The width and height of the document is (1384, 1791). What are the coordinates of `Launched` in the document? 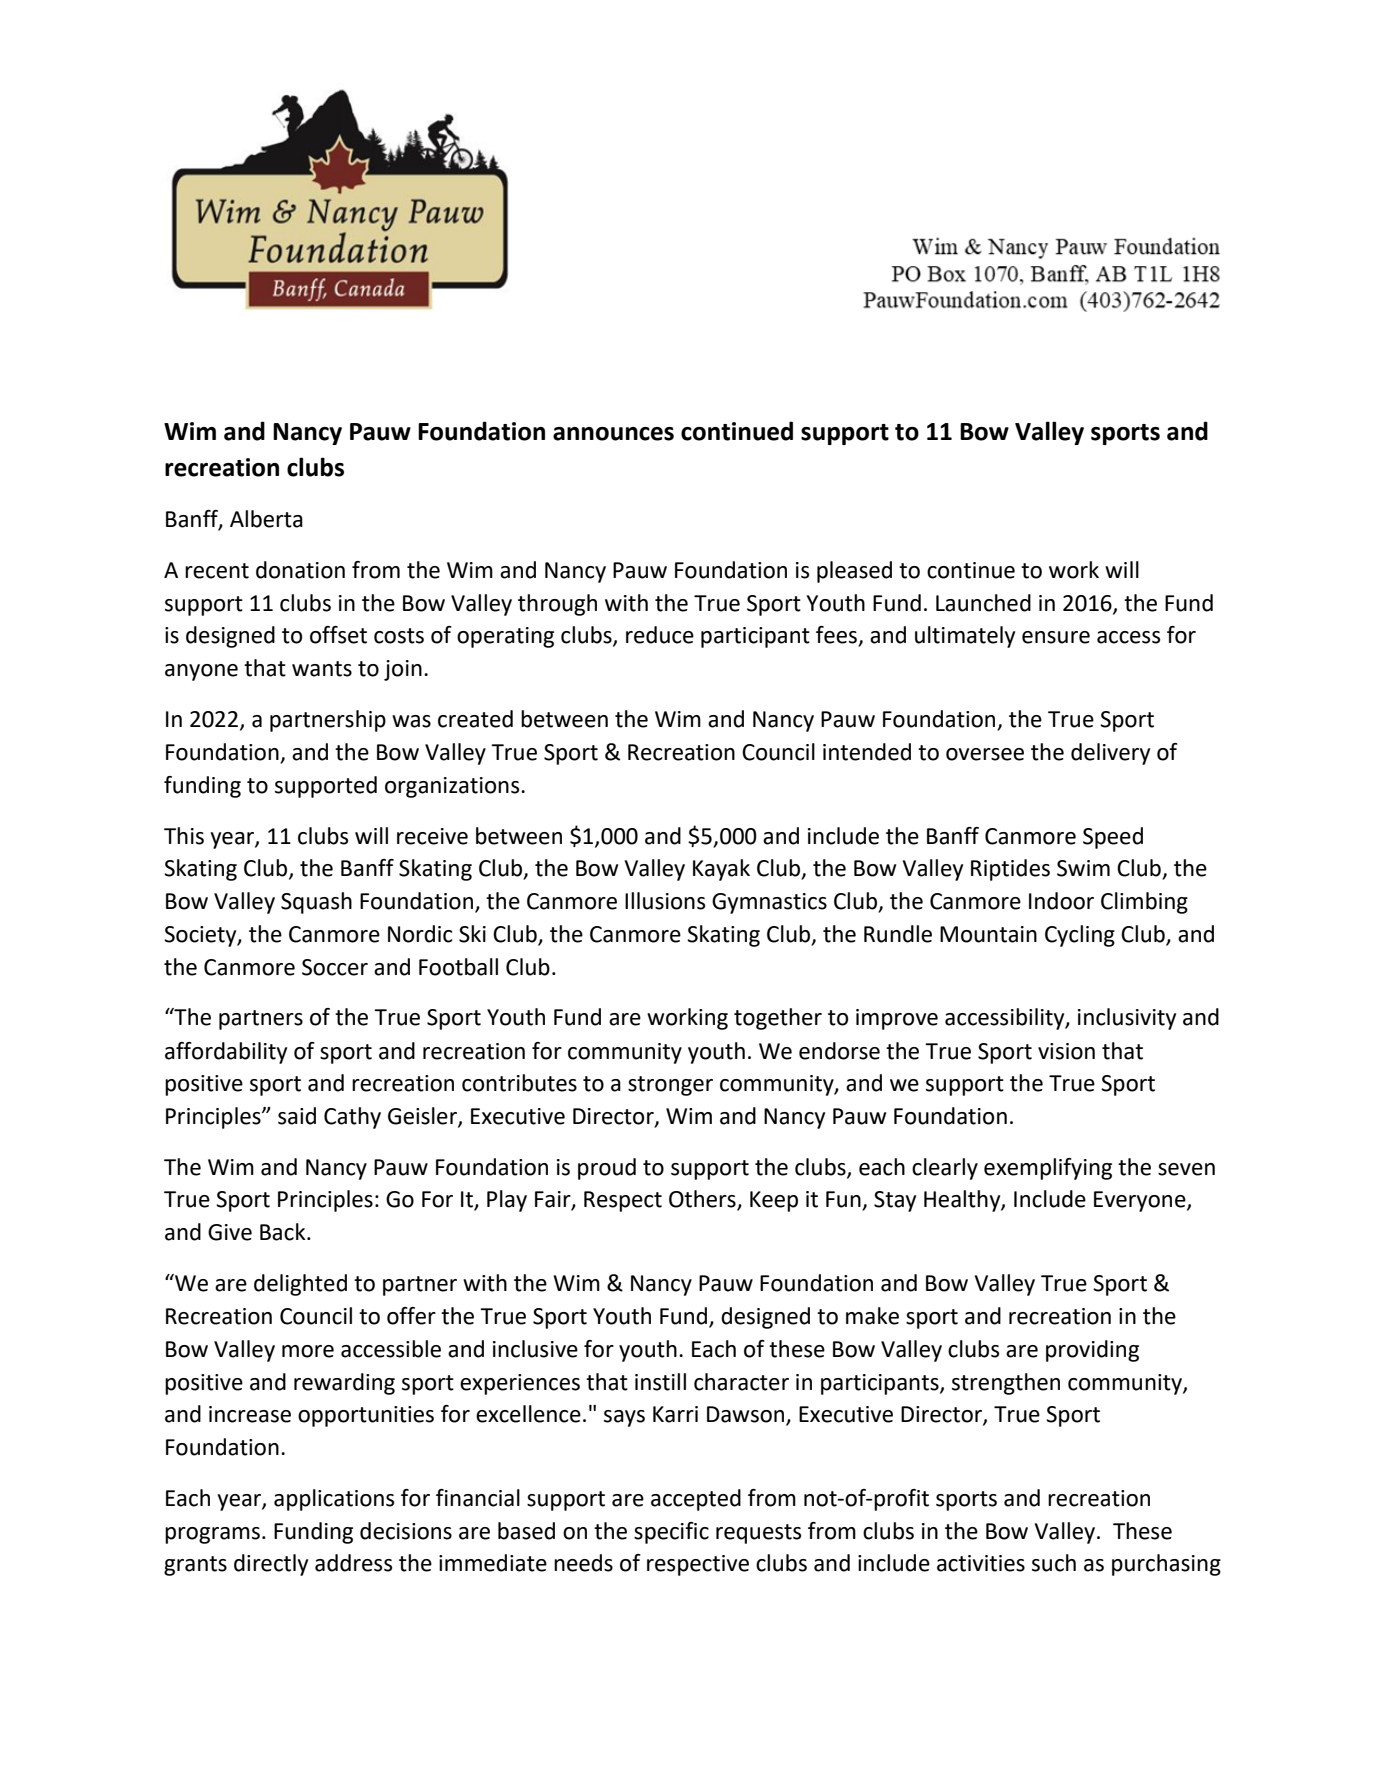 It's located at (983, 603).
